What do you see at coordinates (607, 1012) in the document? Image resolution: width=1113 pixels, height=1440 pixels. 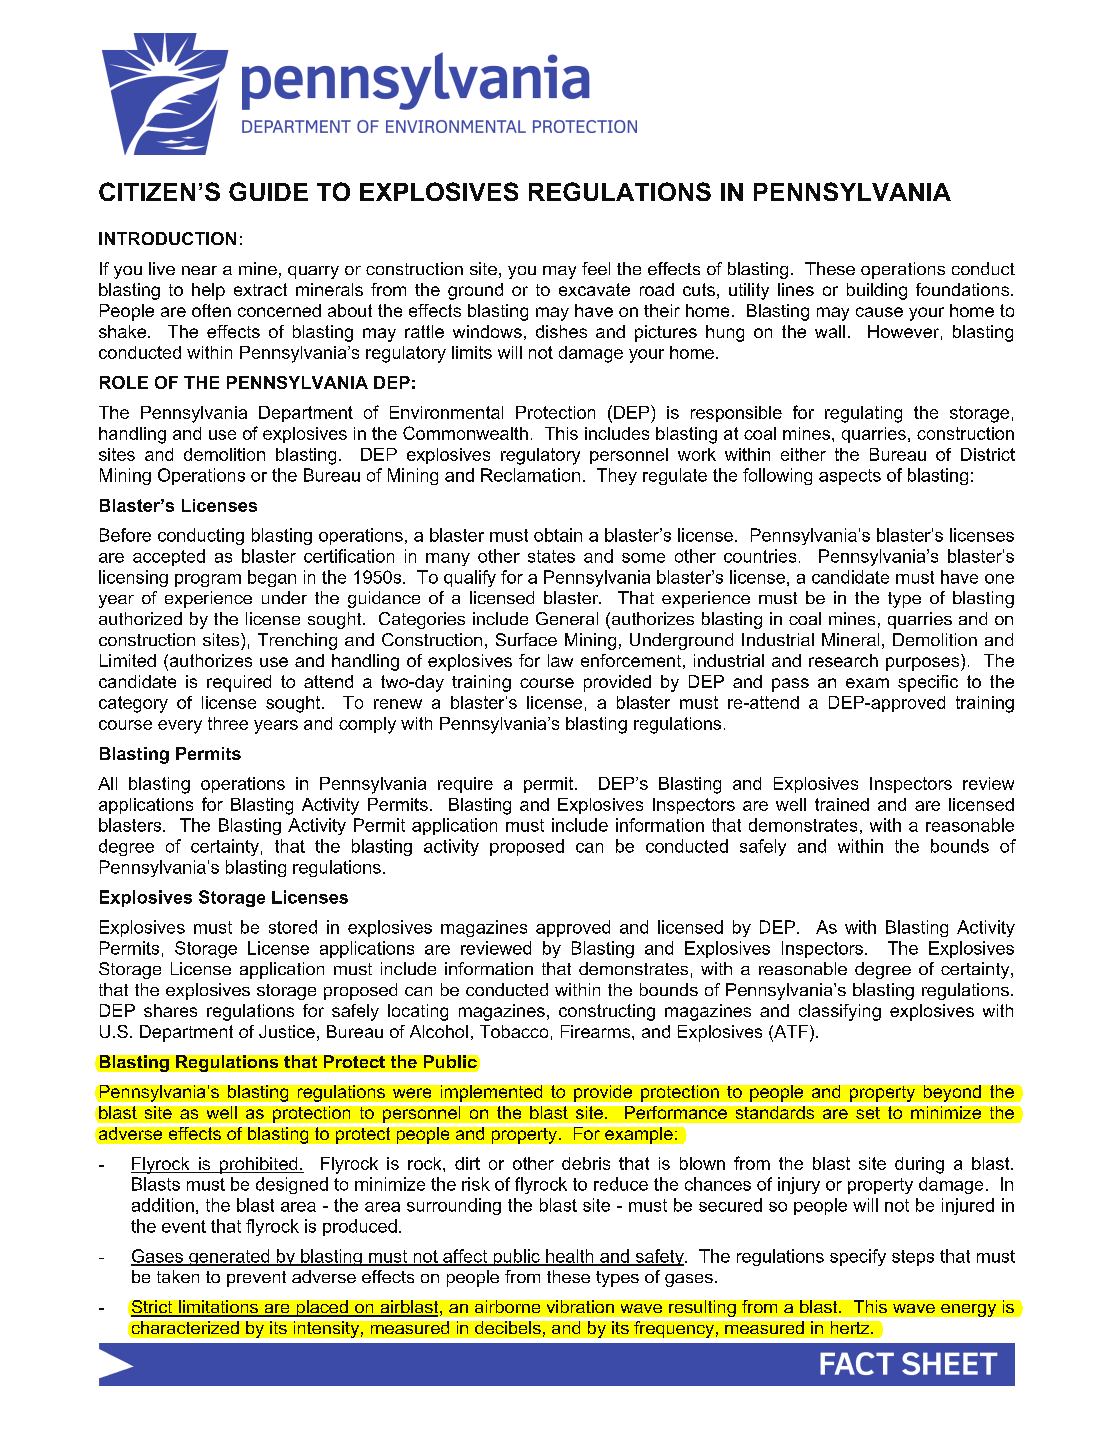 I see `constructing` at bounding box center [607, 1012].
